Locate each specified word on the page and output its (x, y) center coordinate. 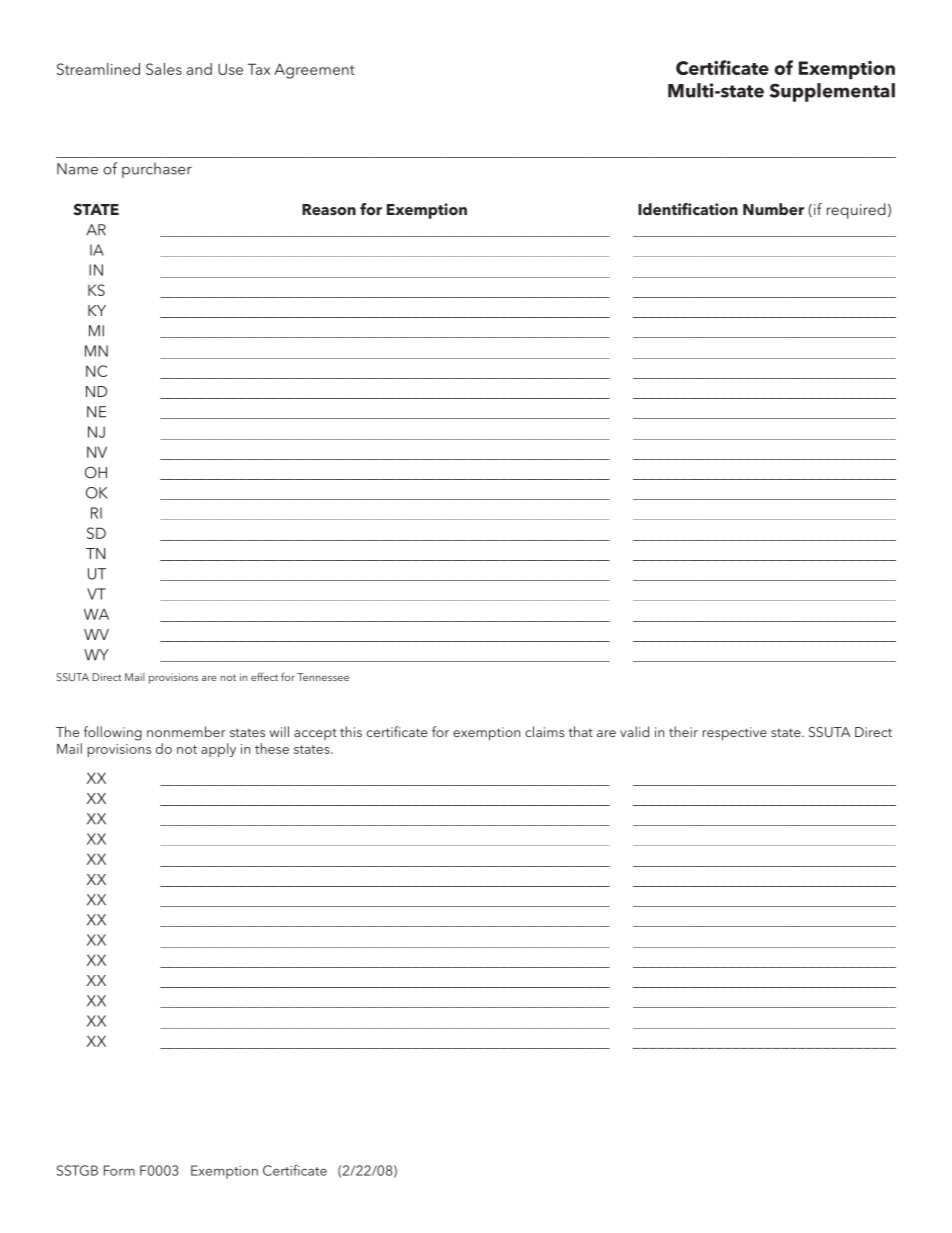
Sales (164, 69)
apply (218, 750)
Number (773, 209)
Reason (329, 210)
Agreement (314, 71)
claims (545, 731)
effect (264, 676)
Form (119, 1170)
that (580, 731)
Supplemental (832, 92)
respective (734, 734)
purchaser (157, 170)
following (113, 733)
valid (634, 731)
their (683, 731)
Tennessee (323, 677)
